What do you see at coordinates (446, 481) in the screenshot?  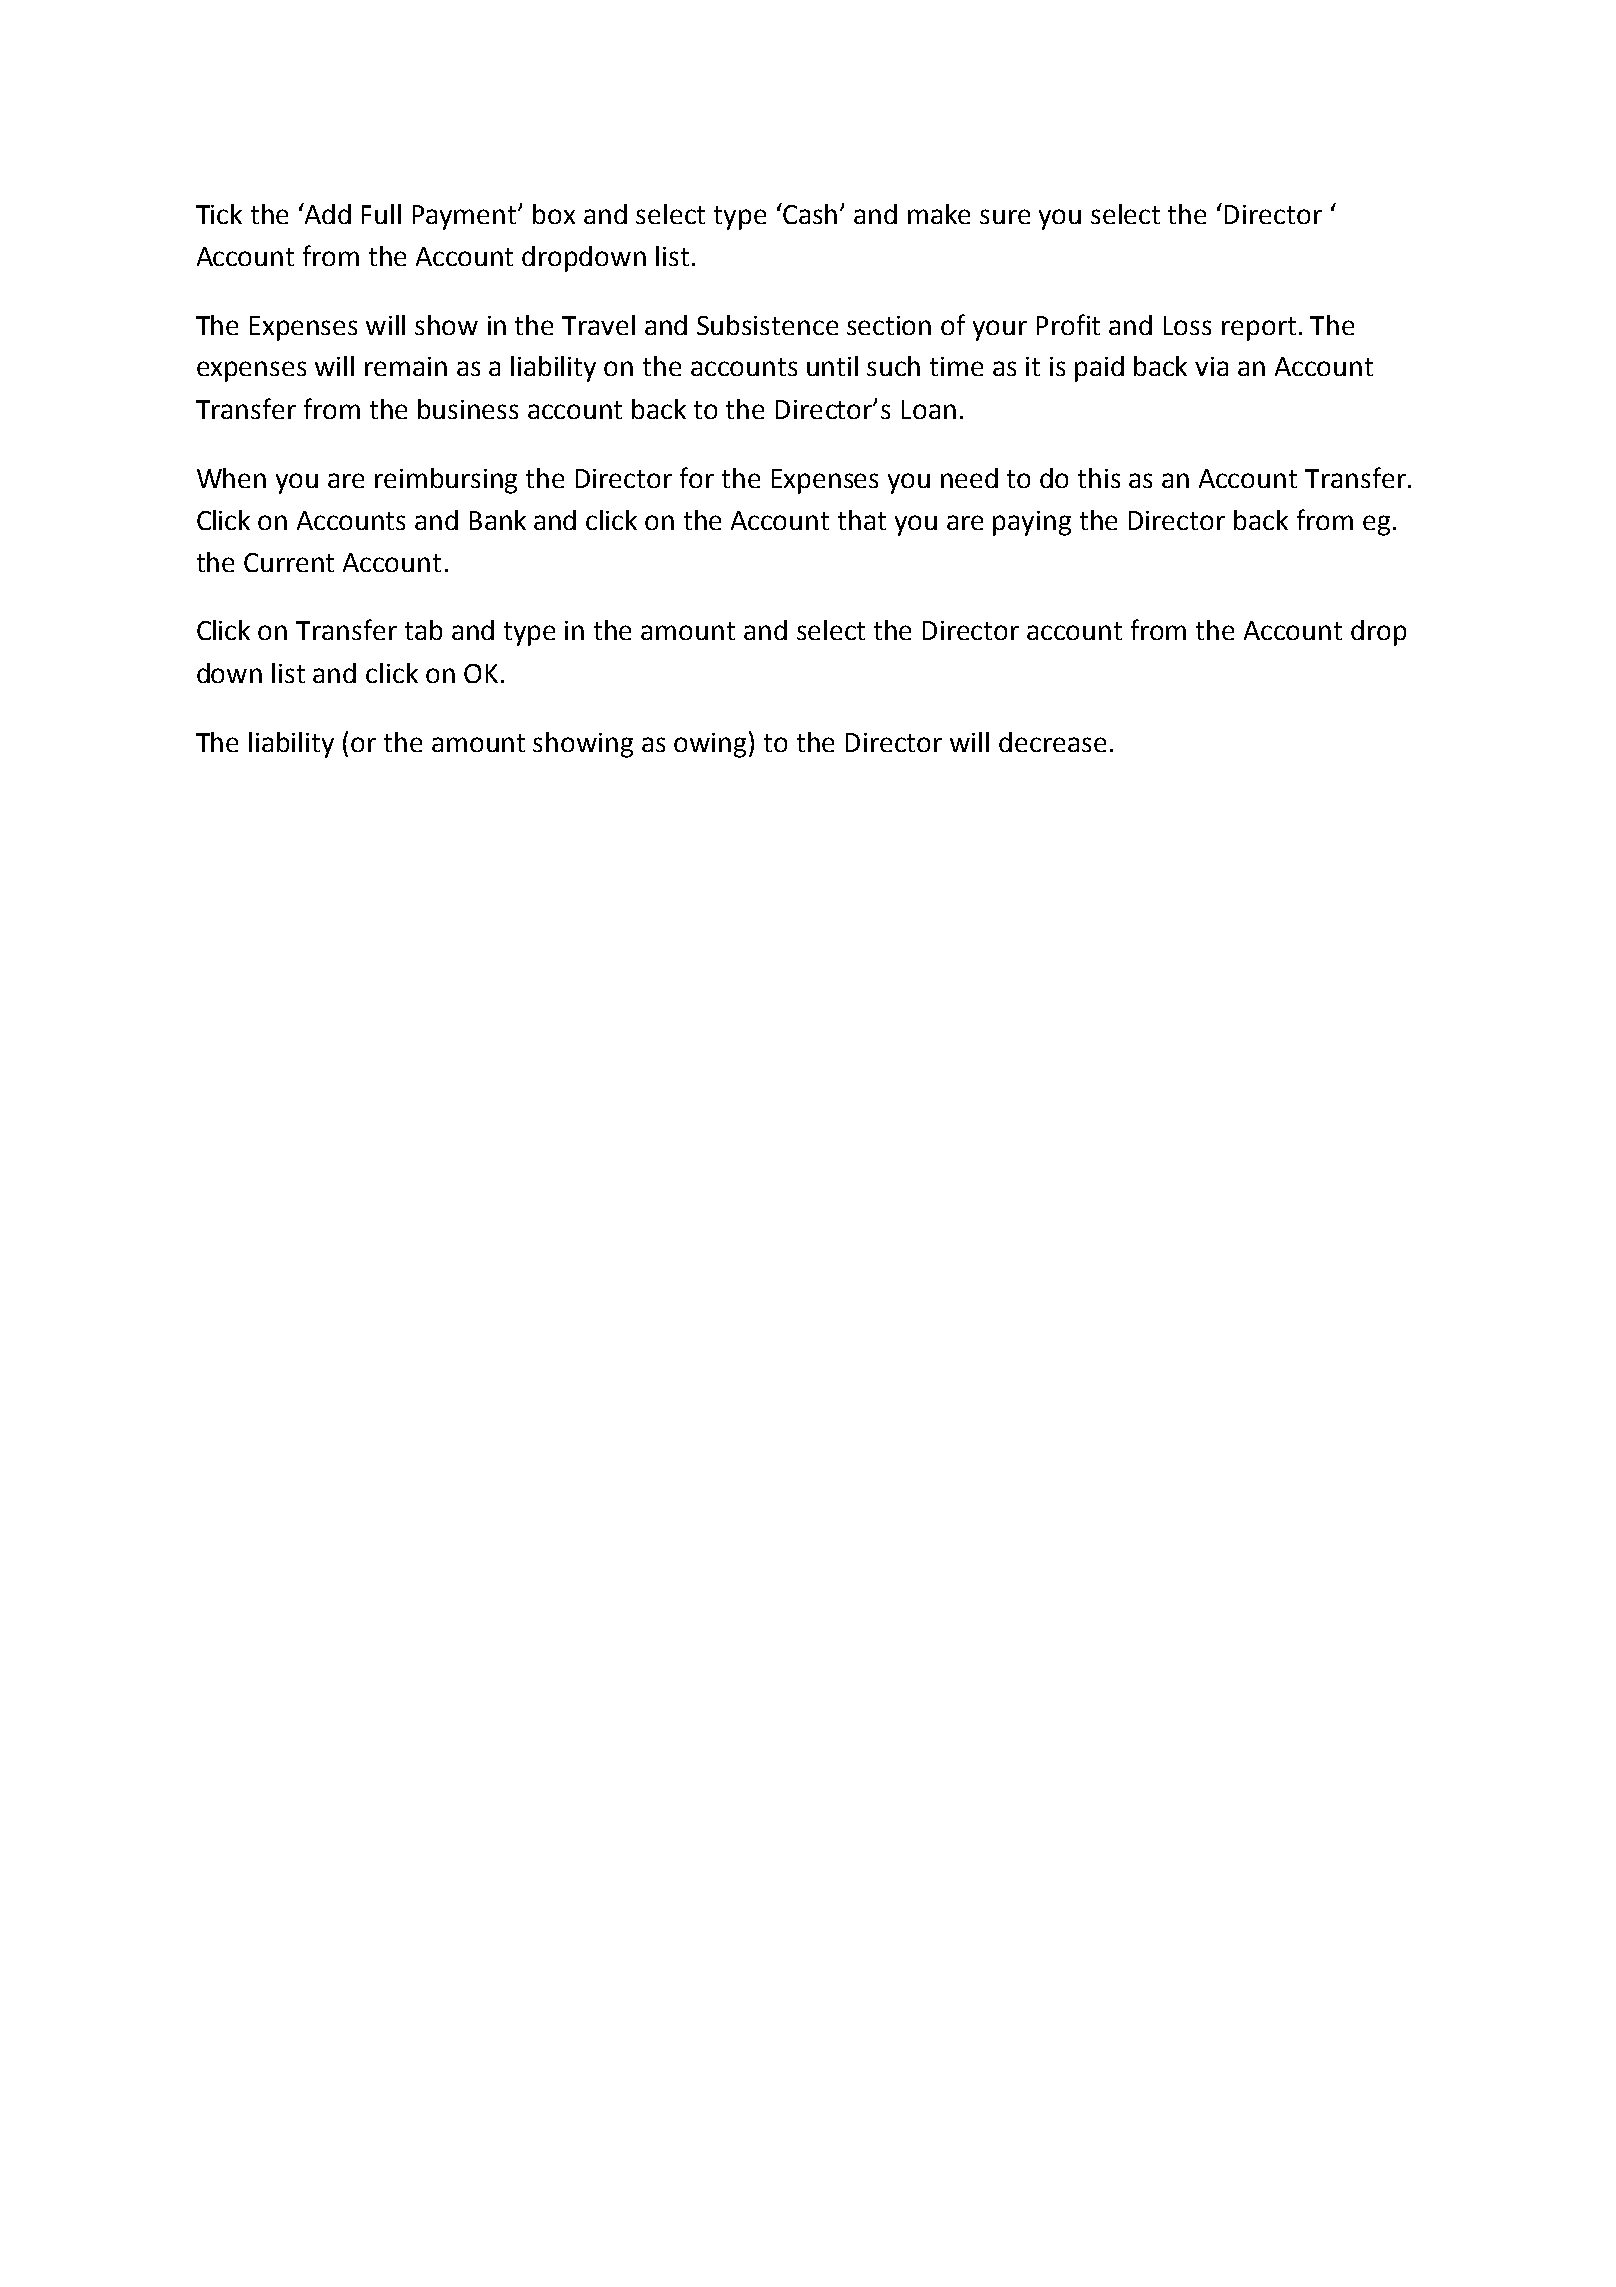 I see `reimbursing` at bounding box center [446, 481].
